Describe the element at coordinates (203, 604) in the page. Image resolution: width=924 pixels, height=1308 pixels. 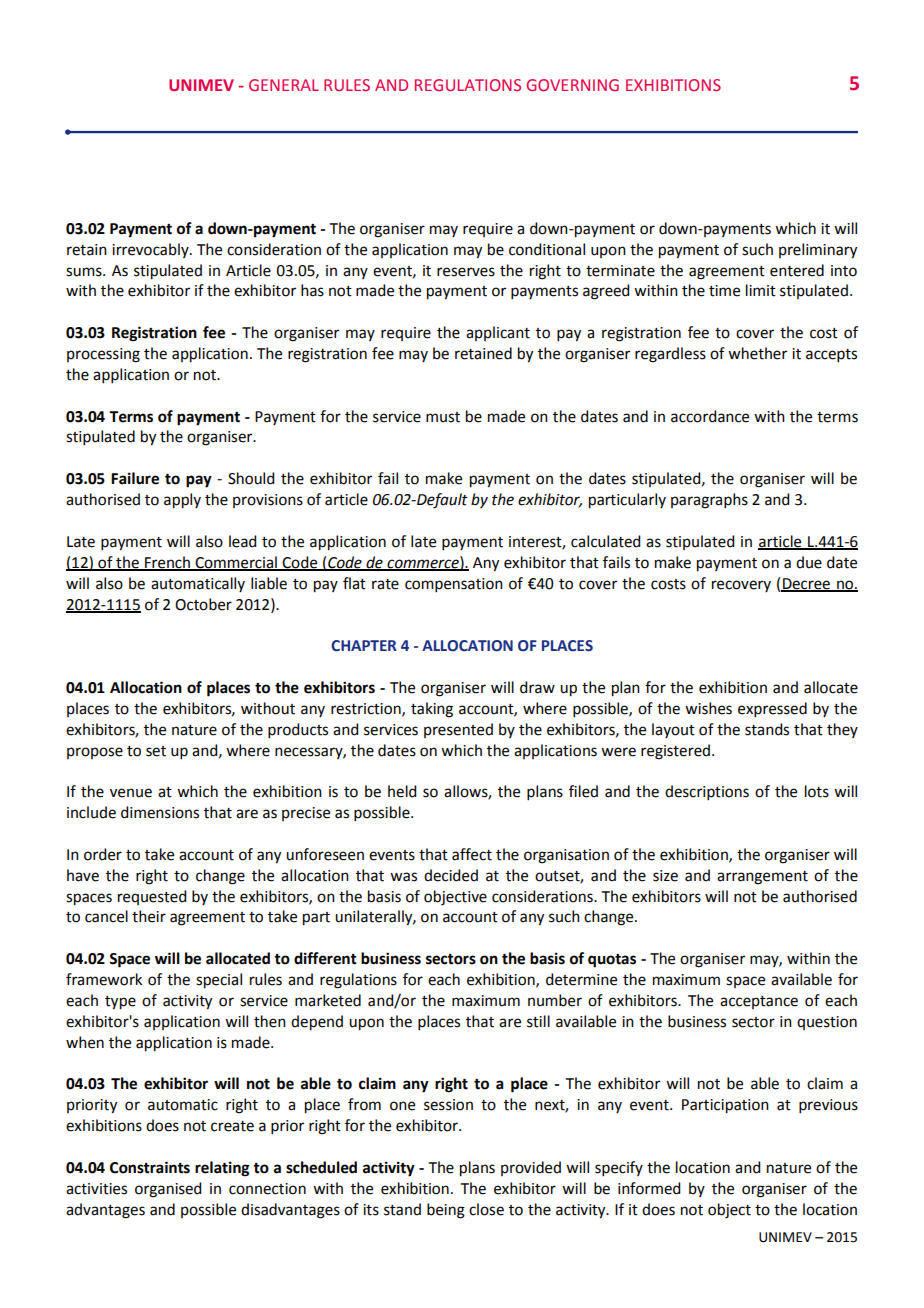
I see `October` at that location.
